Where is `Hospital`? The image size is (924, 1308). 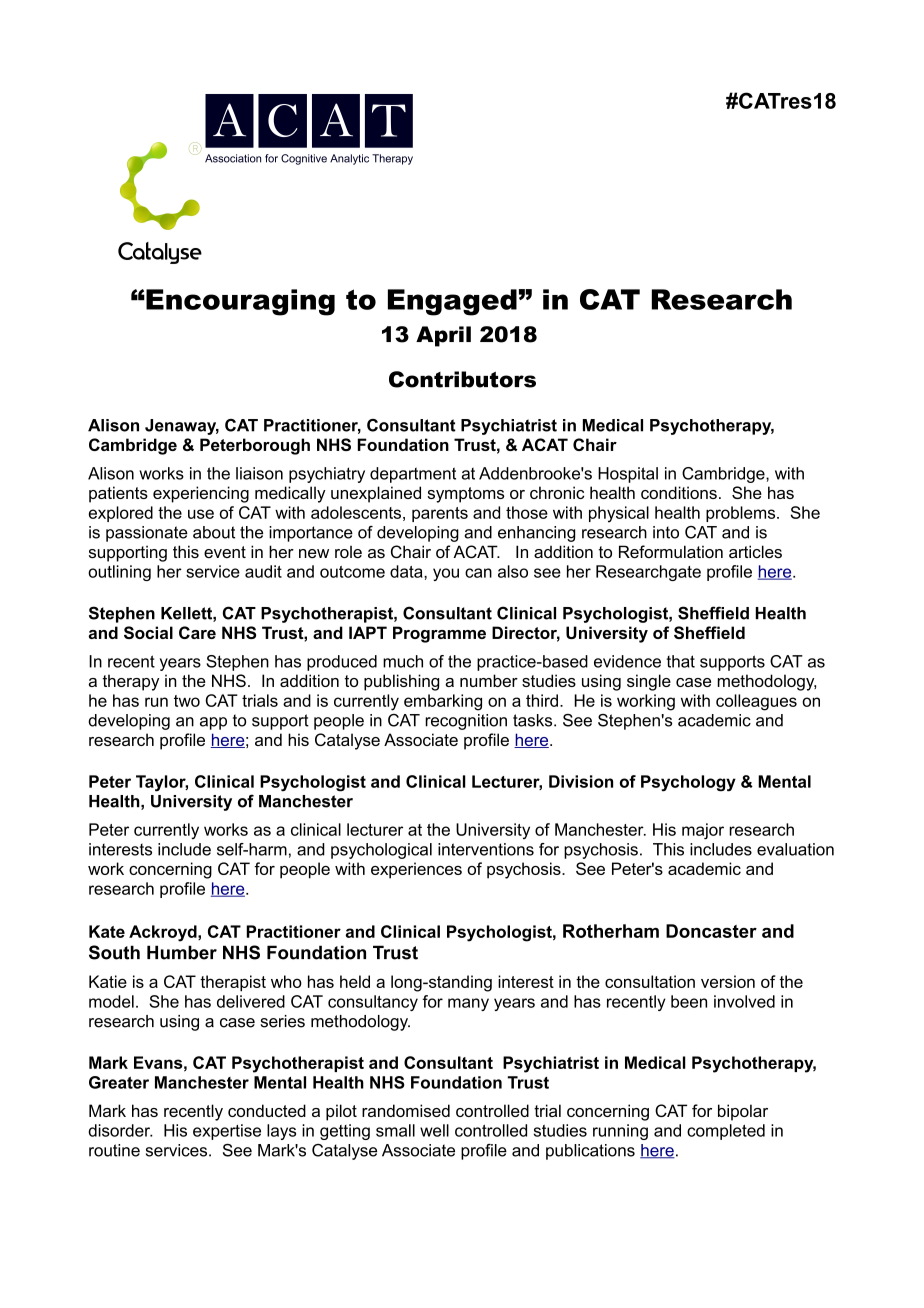
Hospital is located at coordinates (628, 475).
